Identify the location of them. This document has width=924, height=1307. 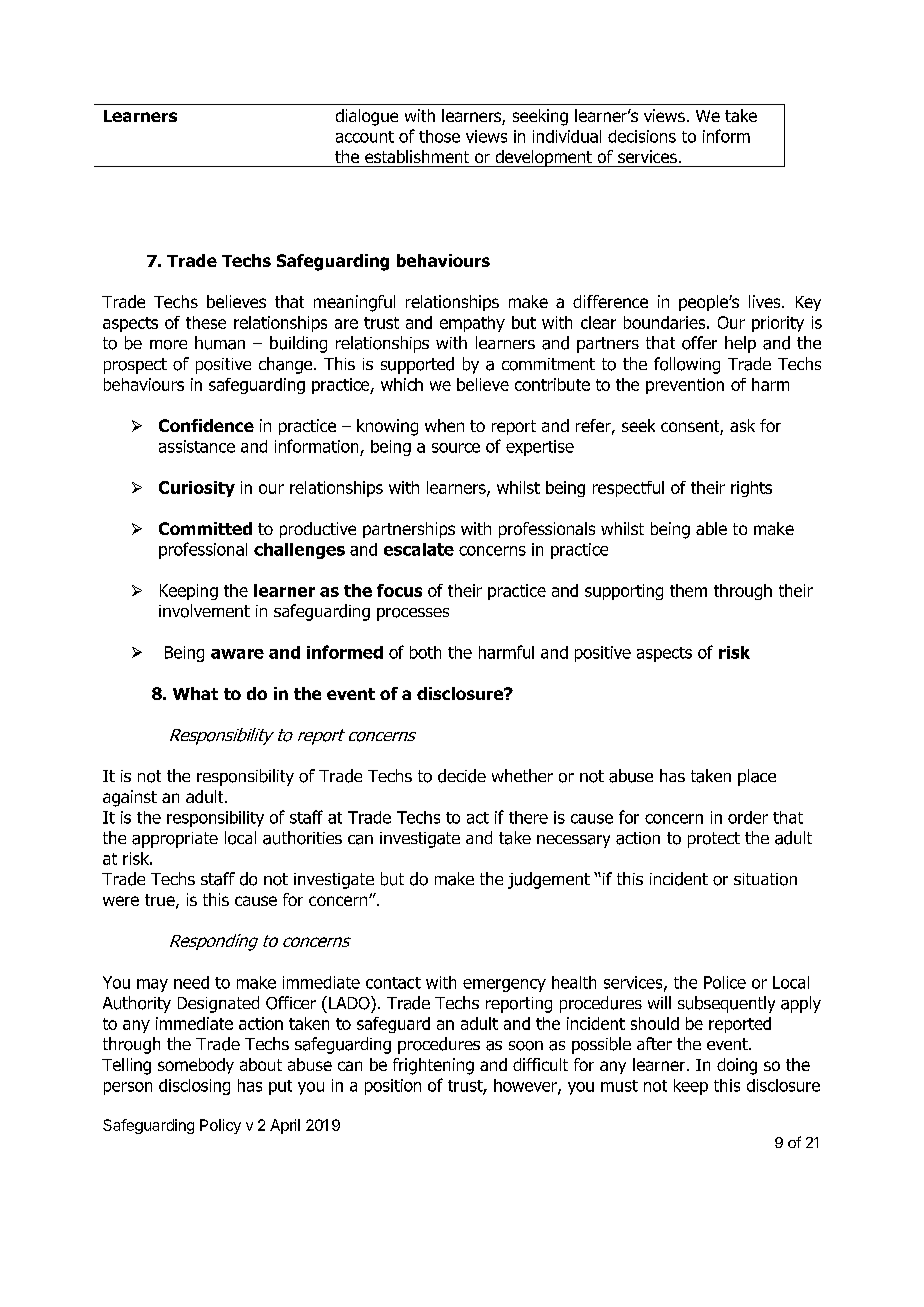
(688, 590).
